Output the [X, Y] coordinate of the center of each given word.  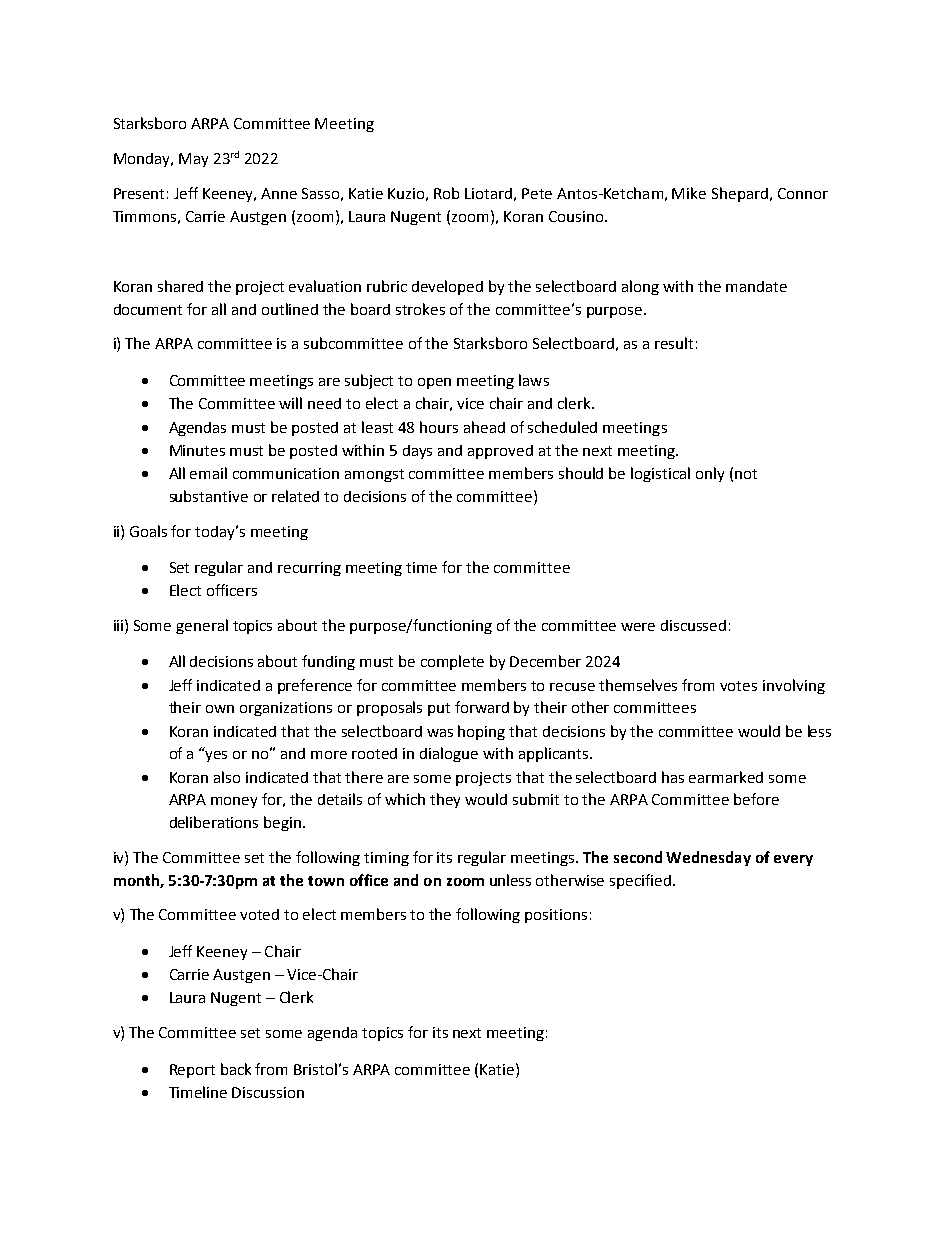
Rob [446, 193]
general [202, 626]
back [236, 1069]
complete [452, 662]
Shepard [740, 194]
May [193, 160]
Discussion [268, 1092]
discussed [693, 625]
